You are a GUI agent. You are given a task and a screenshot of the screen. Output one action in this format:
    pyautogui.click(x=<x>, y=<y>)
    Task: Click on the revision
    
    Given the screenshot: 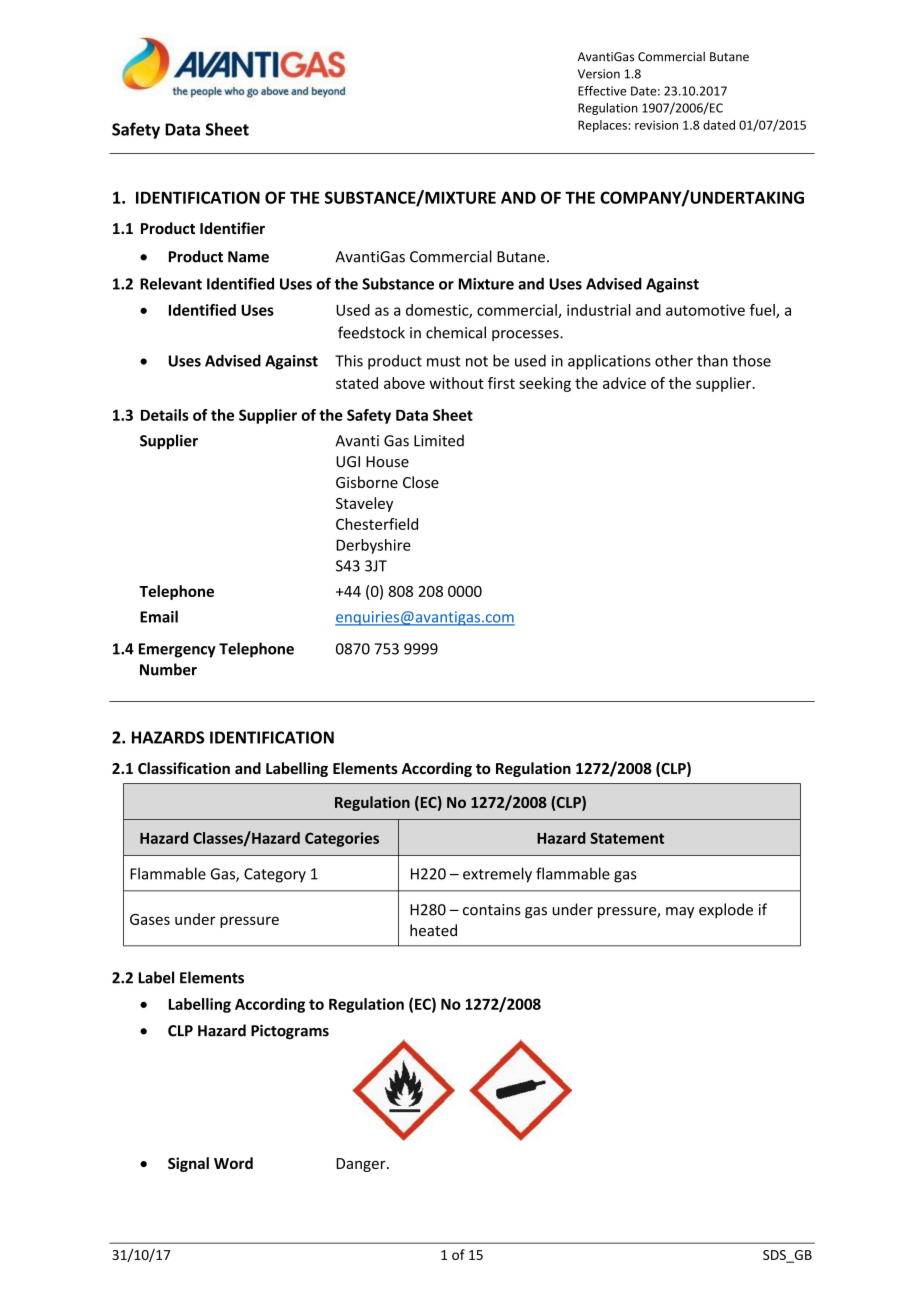 What is the action you would take?
    pyautogui.click(x=656, y=125)
